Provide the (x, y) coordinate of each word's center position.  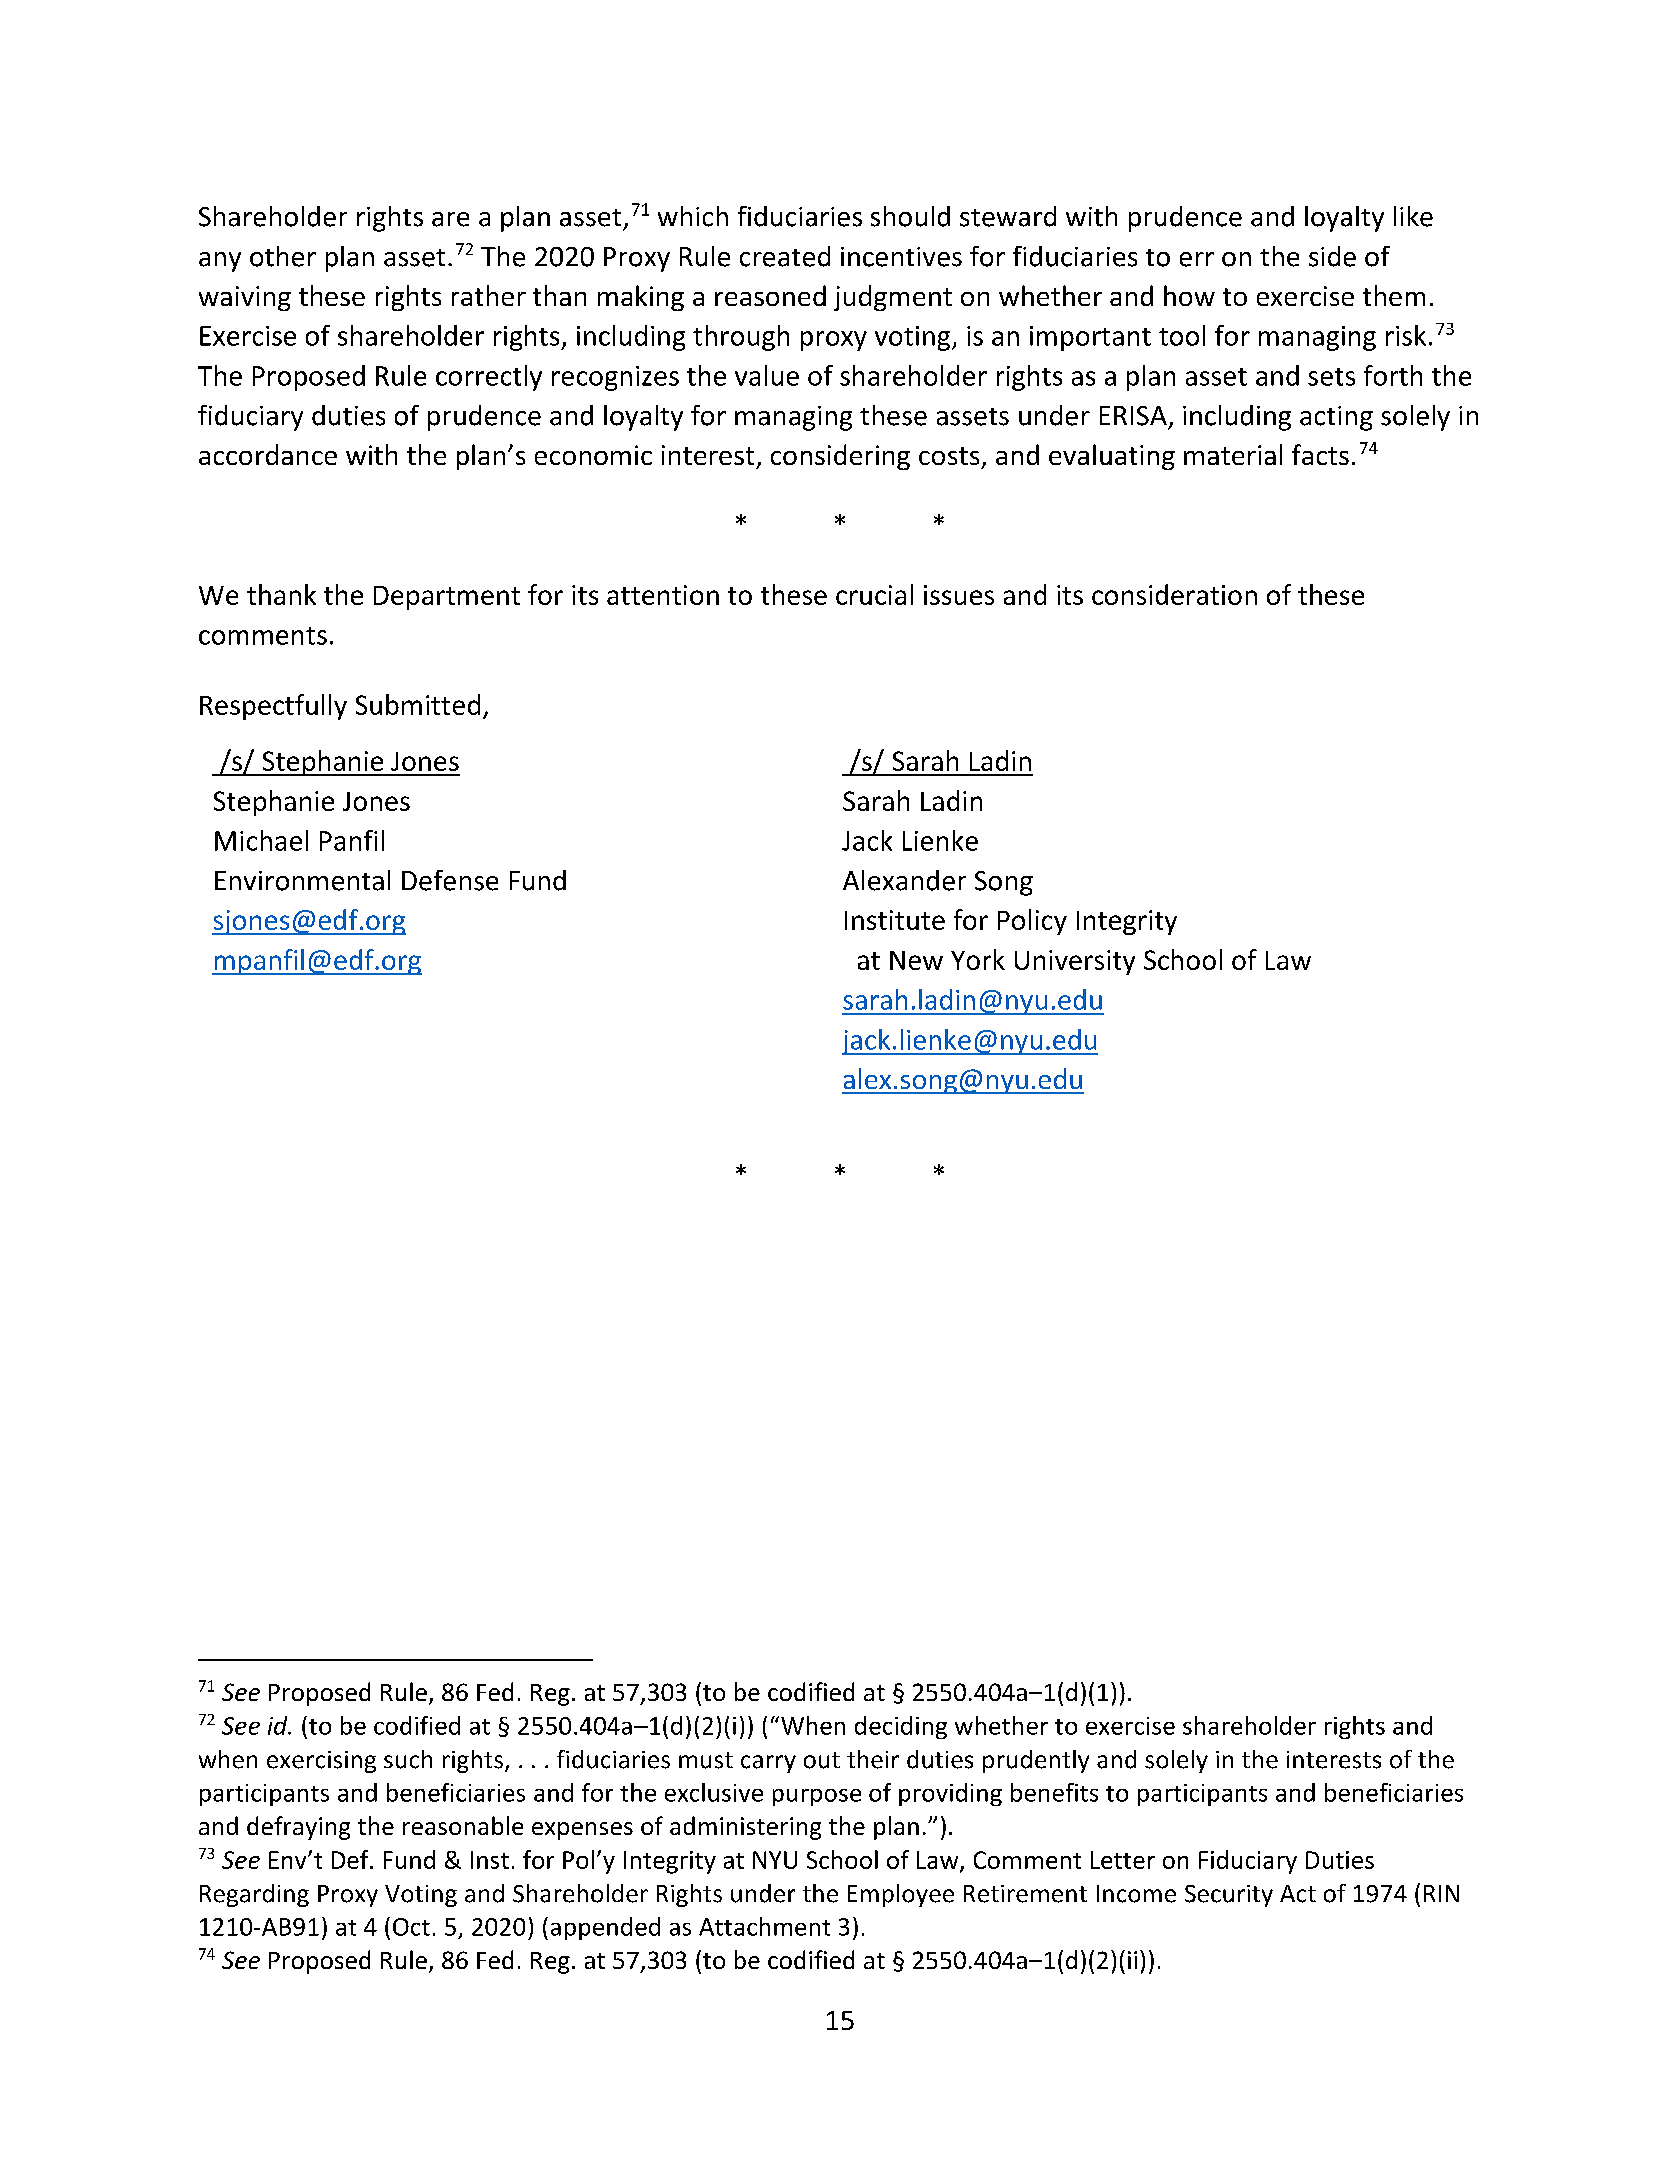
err (1197, 259)
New (916, 960)
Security (1229, 1896)
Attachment (764, 1926)
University (1075, 962)
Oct (411, 1927)
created (785, 256)
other (283, 256)
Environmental (302, 880)
